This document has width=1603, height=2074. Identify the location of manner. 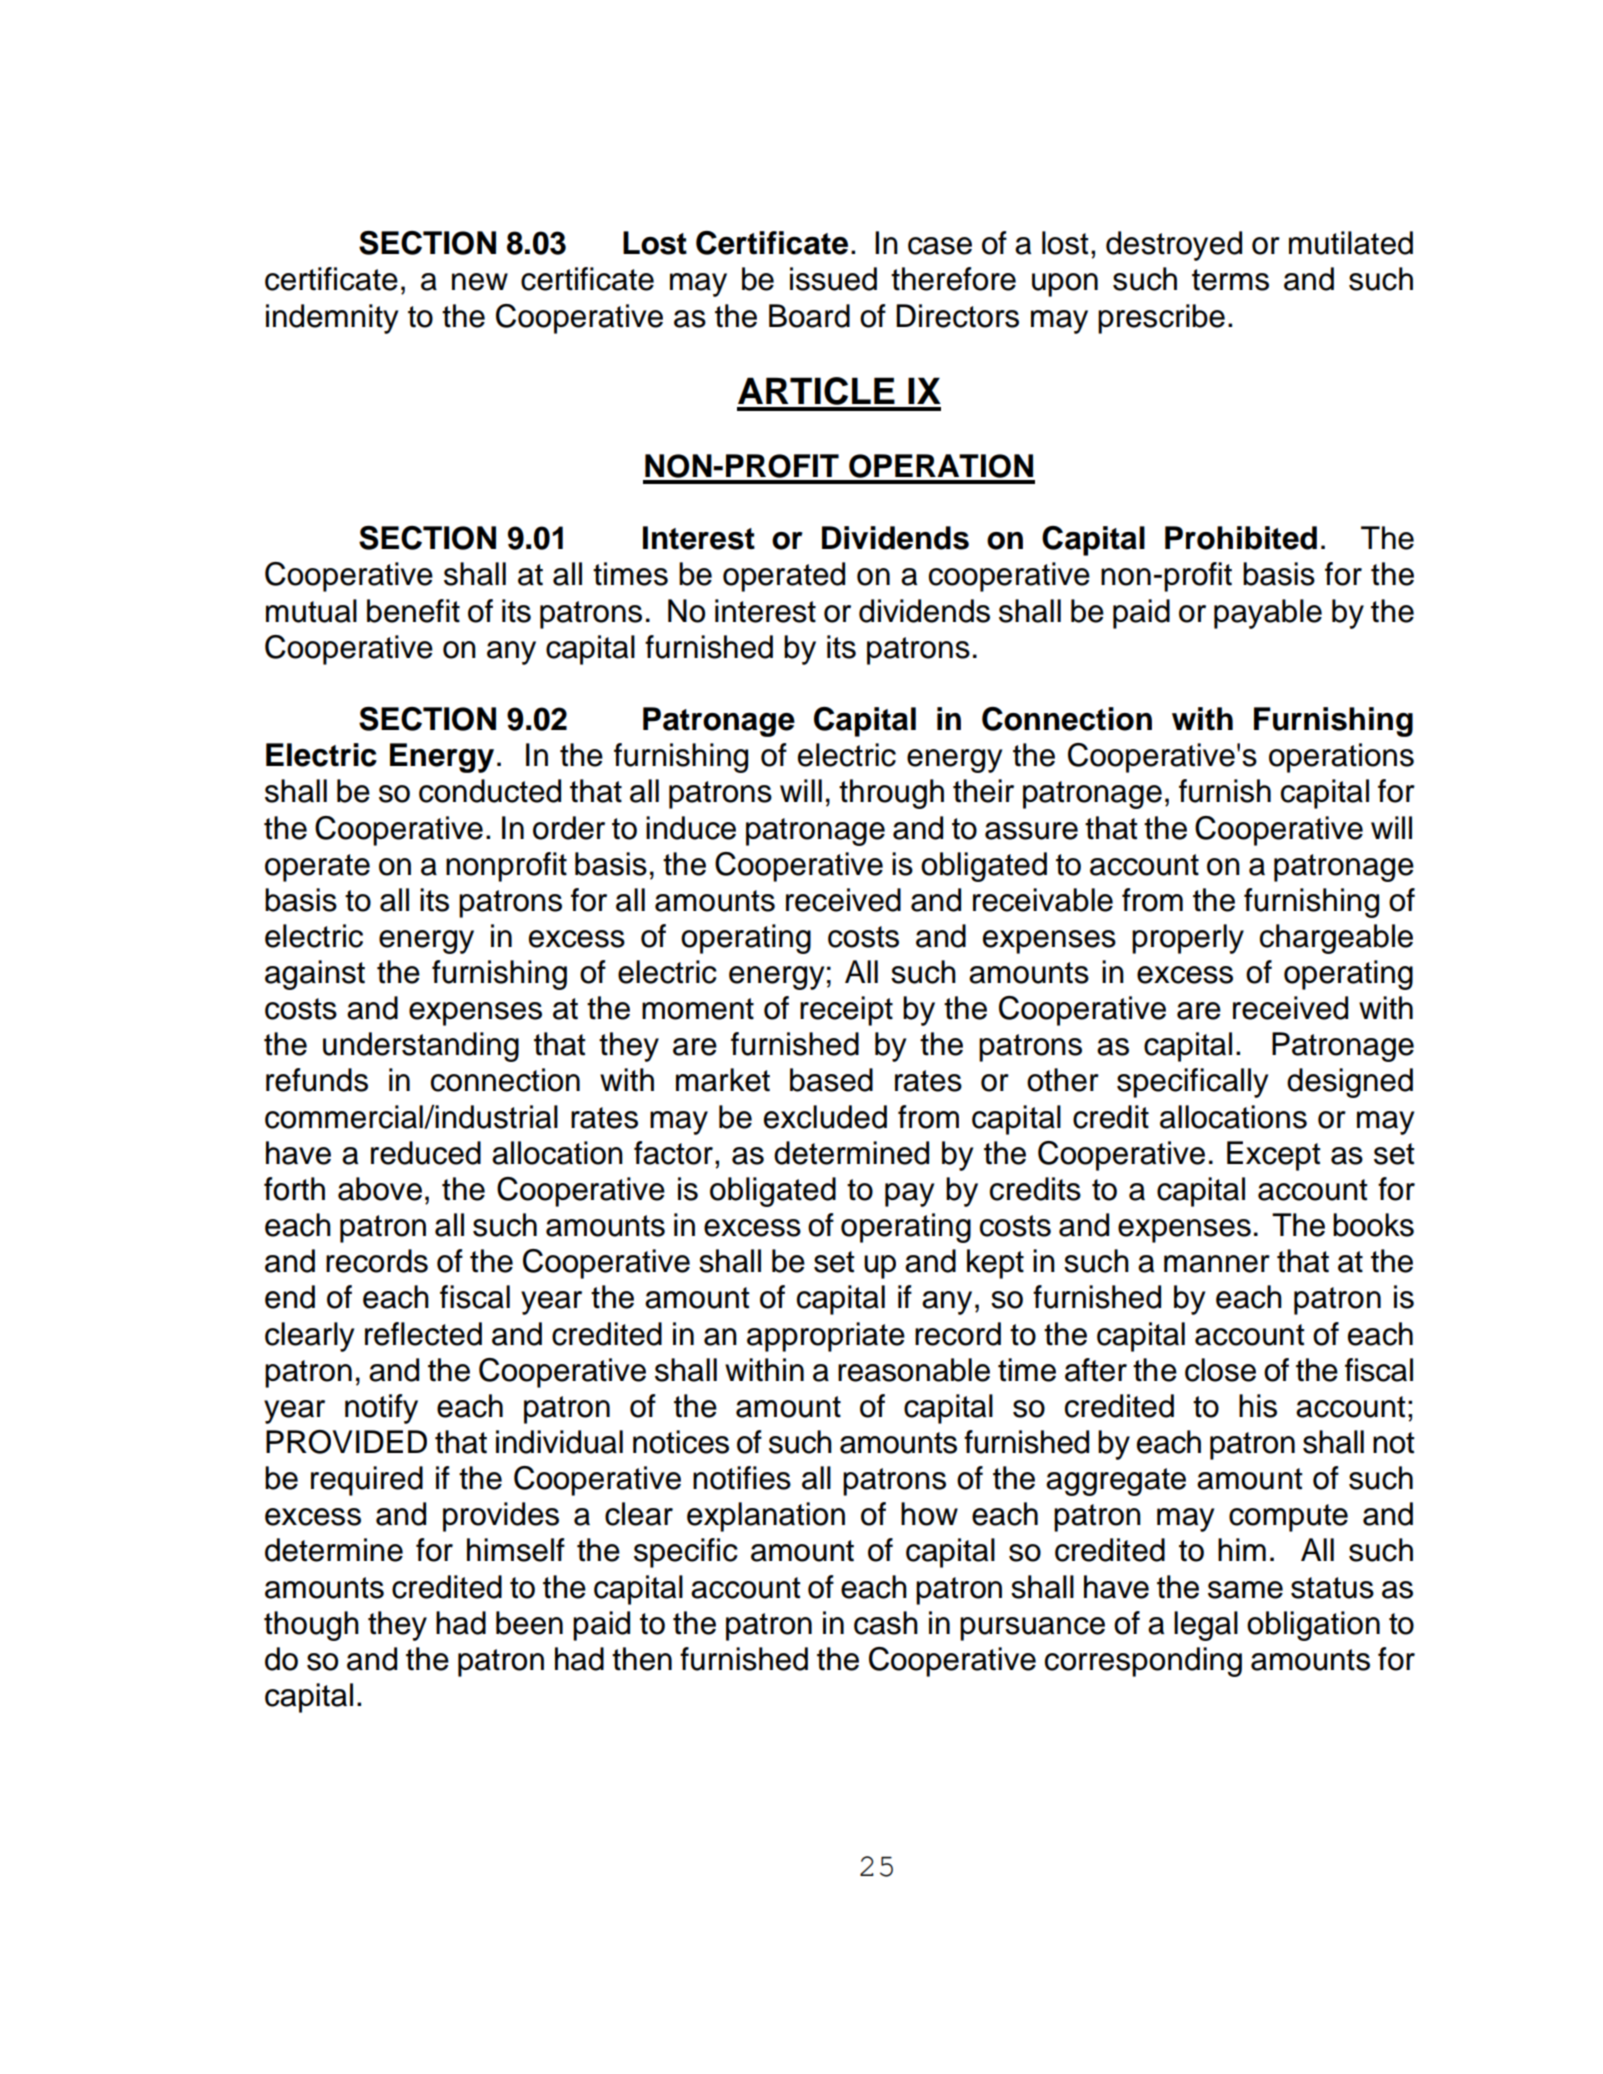
(1217, 1264).
